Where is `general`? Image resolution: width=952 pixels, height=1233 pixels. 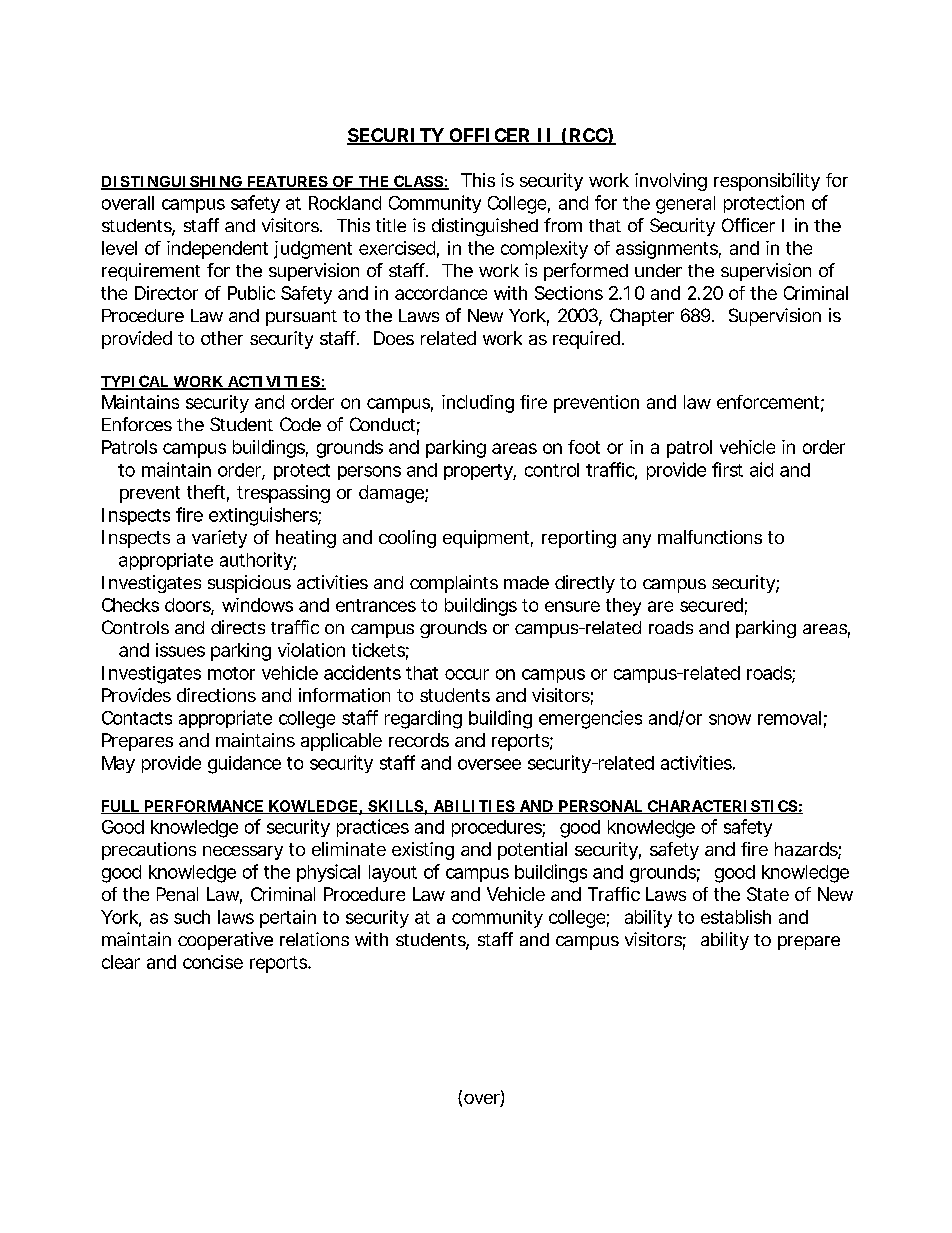
general is located at coordinates (685, 205).
